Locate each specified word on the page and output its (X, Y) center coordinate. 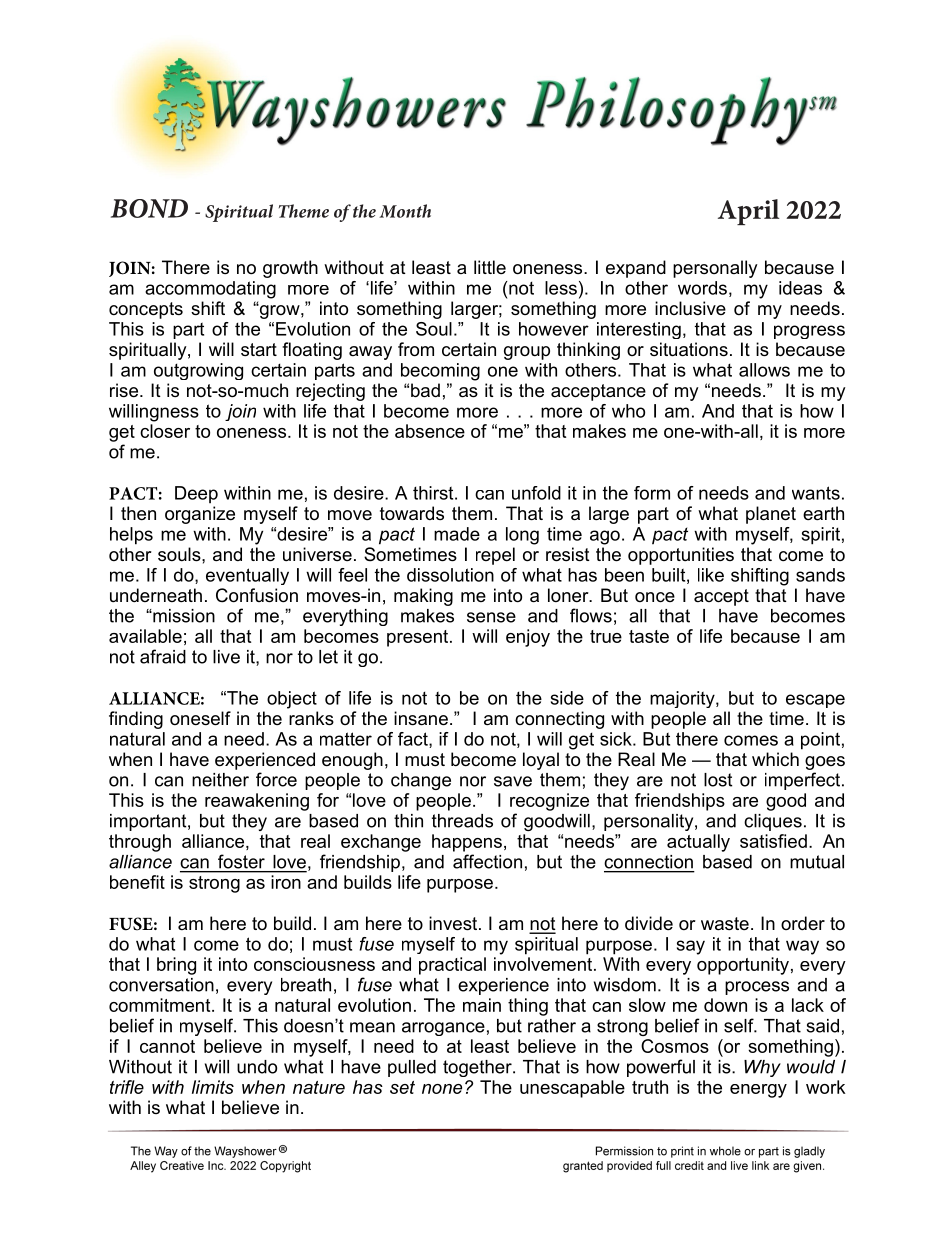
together (478, 1068)
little (490, 267)
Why (762, 1068)
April (748, 212)
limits (213, 1087)
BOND (149, 208)
